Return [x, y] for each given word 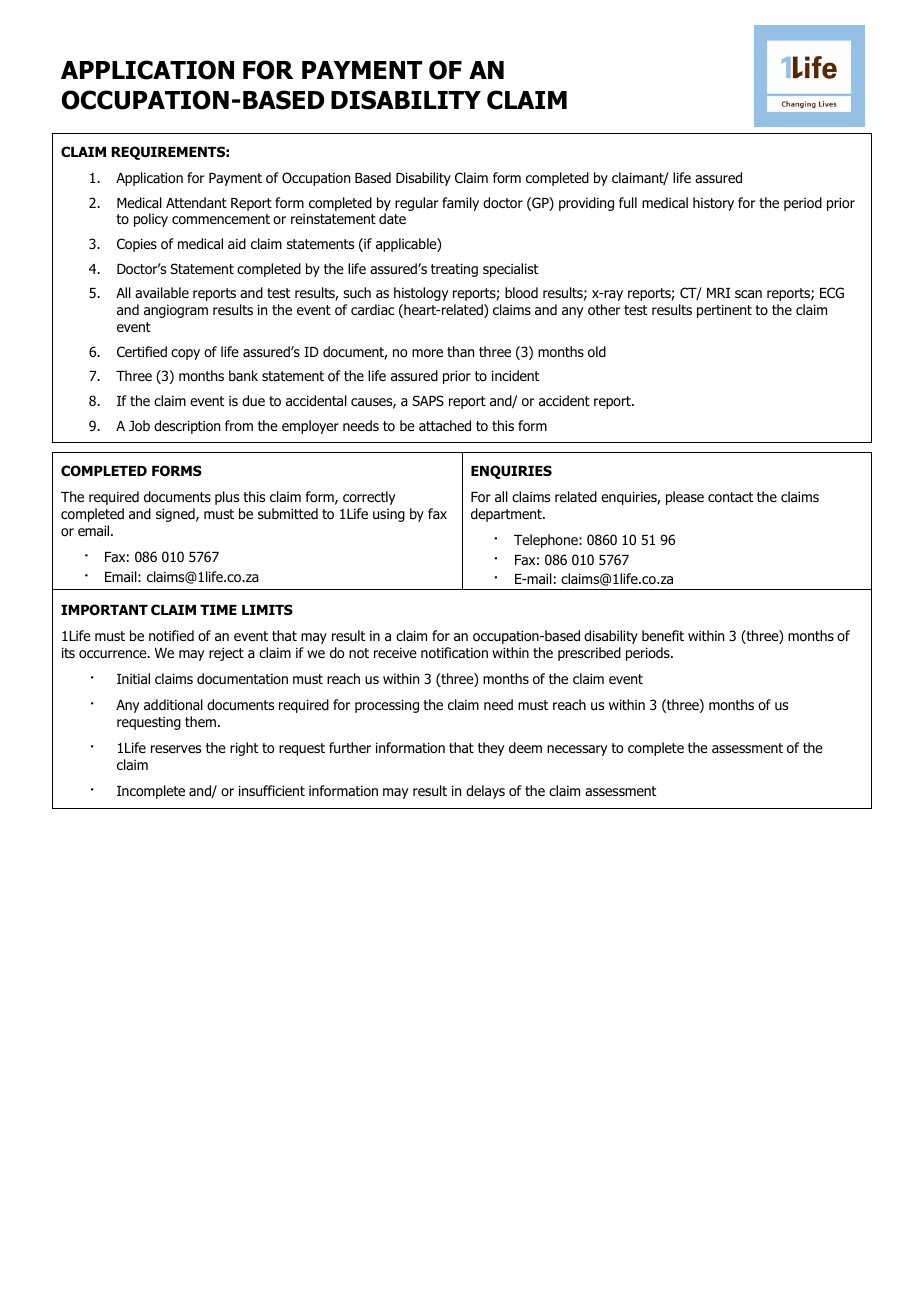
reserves [176, 749]
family [460, 204]
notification [454, 653]
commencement [221, 219]
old [597, 352]
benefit [663, 635]
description [187, 427]
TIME [218, 610]
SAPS [428, 400]
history [713, 204]
